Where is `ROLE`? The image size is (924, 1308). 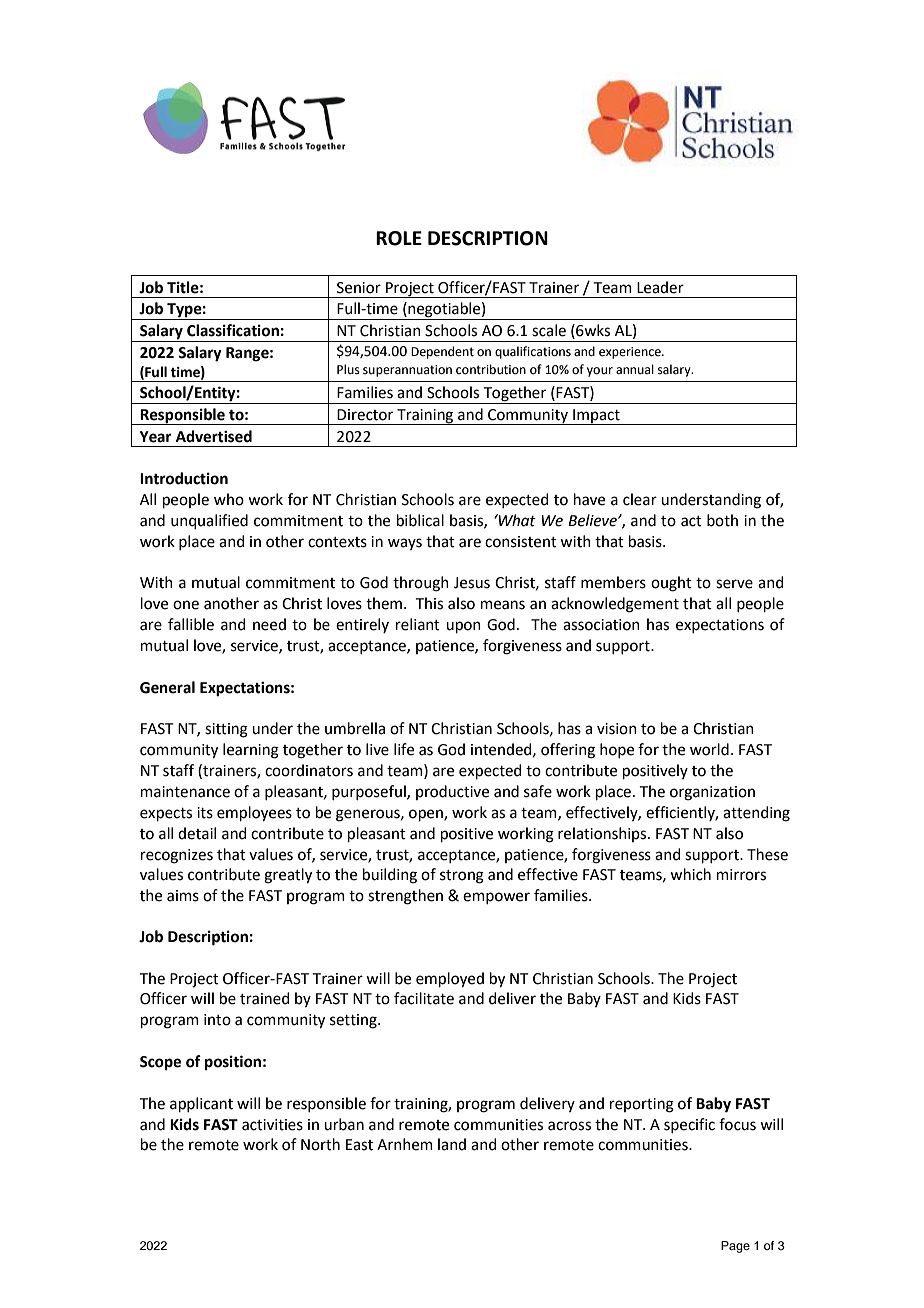 ROLE is located at coordinates (399, 238).
